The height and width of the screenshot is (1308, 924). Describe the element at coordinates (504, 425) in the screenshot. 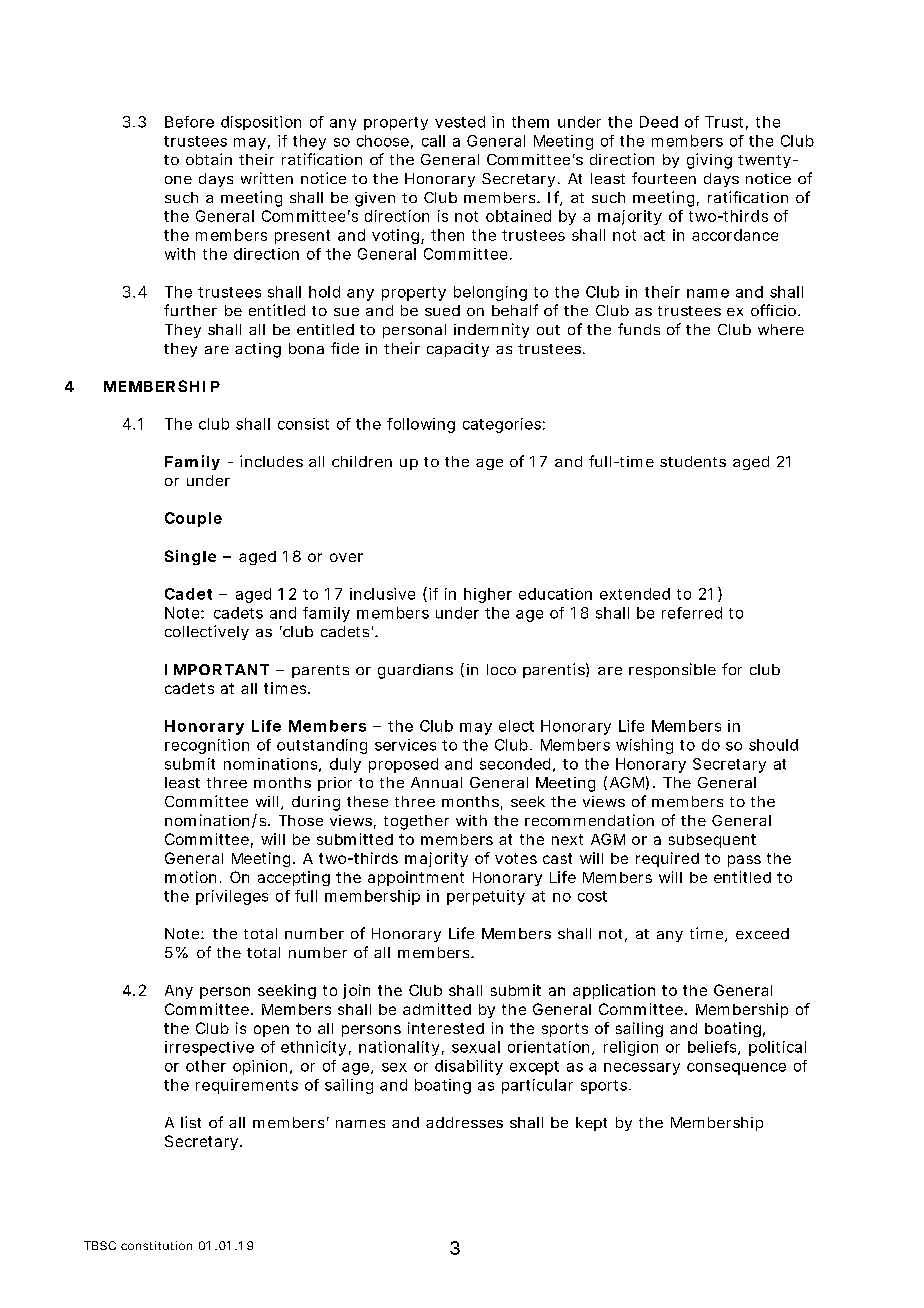

I see `categories` at that location.
